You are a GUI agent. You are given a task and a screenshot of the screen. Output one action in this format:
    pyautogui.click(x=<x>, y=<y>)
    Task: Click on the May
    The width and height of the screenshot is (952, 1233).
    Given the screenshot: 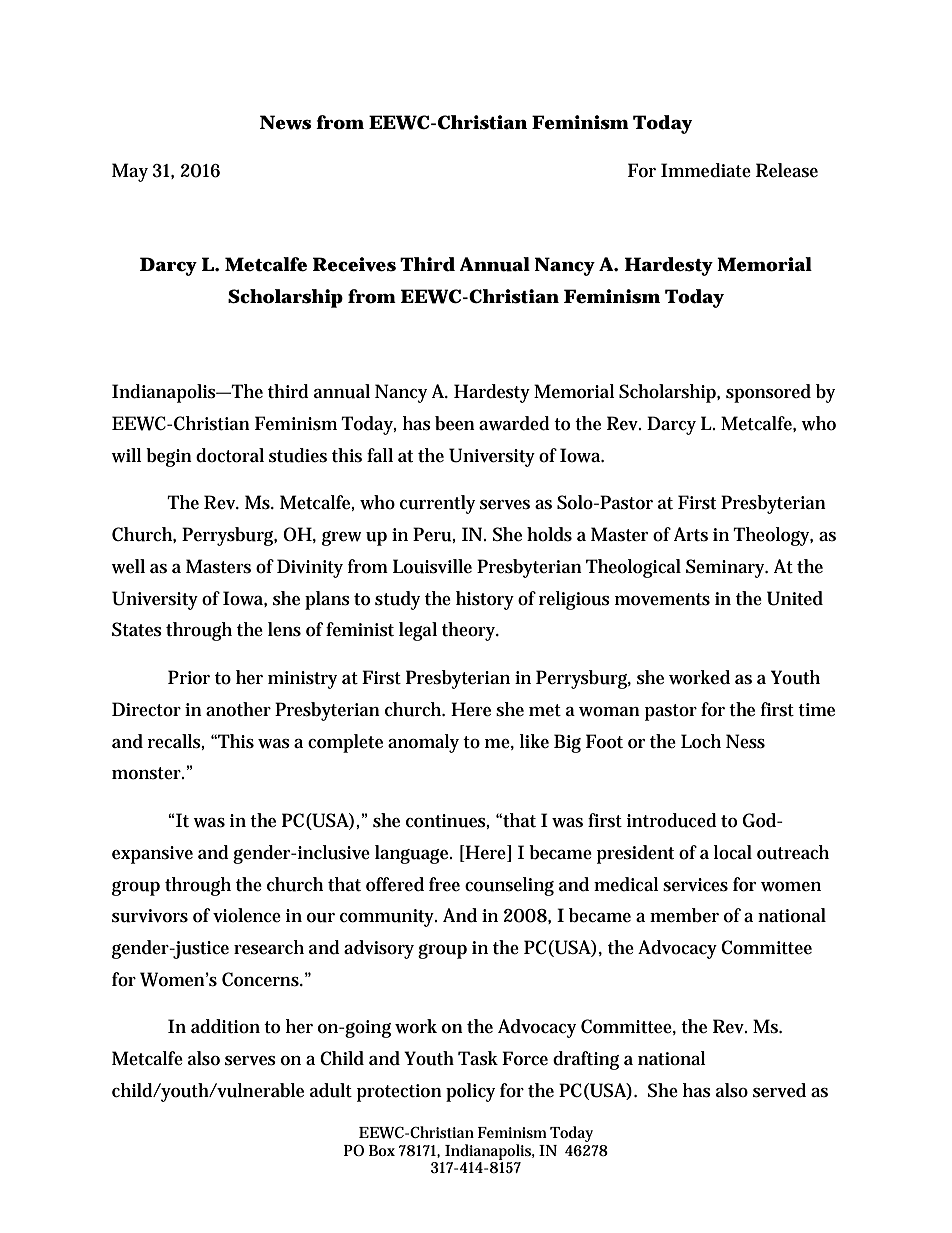 What is the action you would take?
    pyautogui.click(x=130, y=172)
